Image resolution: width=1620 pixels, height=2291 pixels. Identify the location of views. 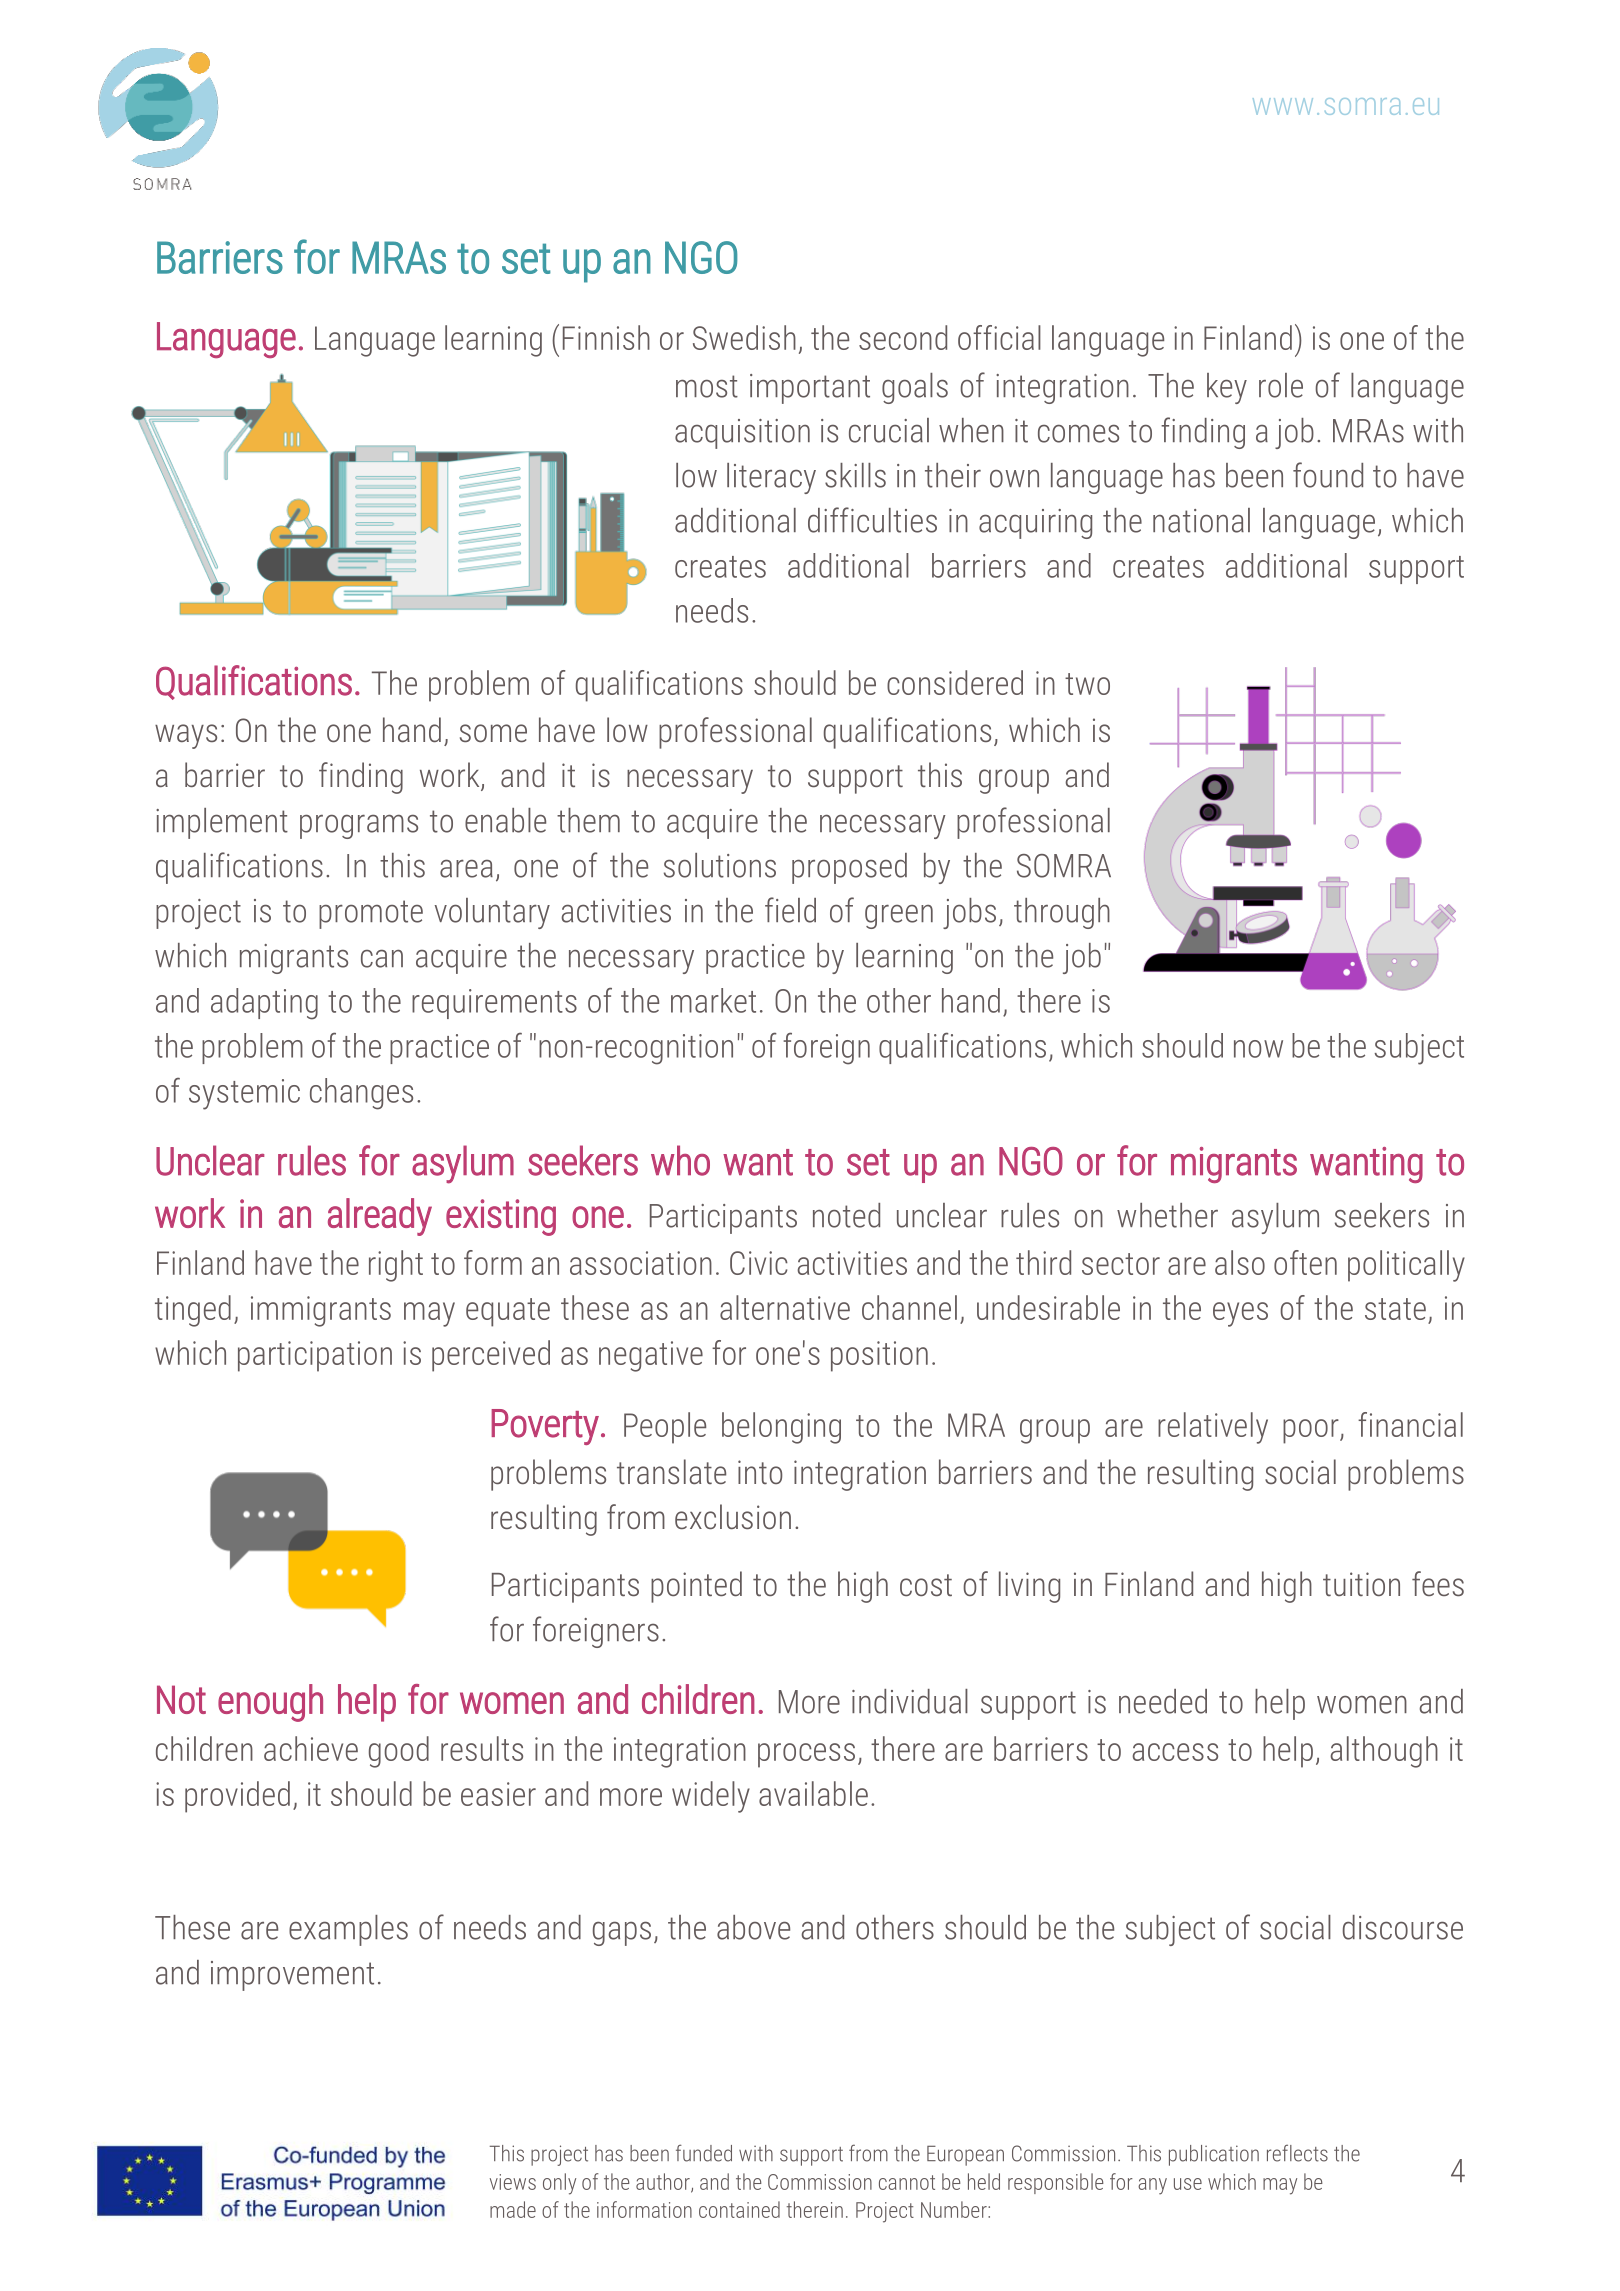
(513, 2182).
